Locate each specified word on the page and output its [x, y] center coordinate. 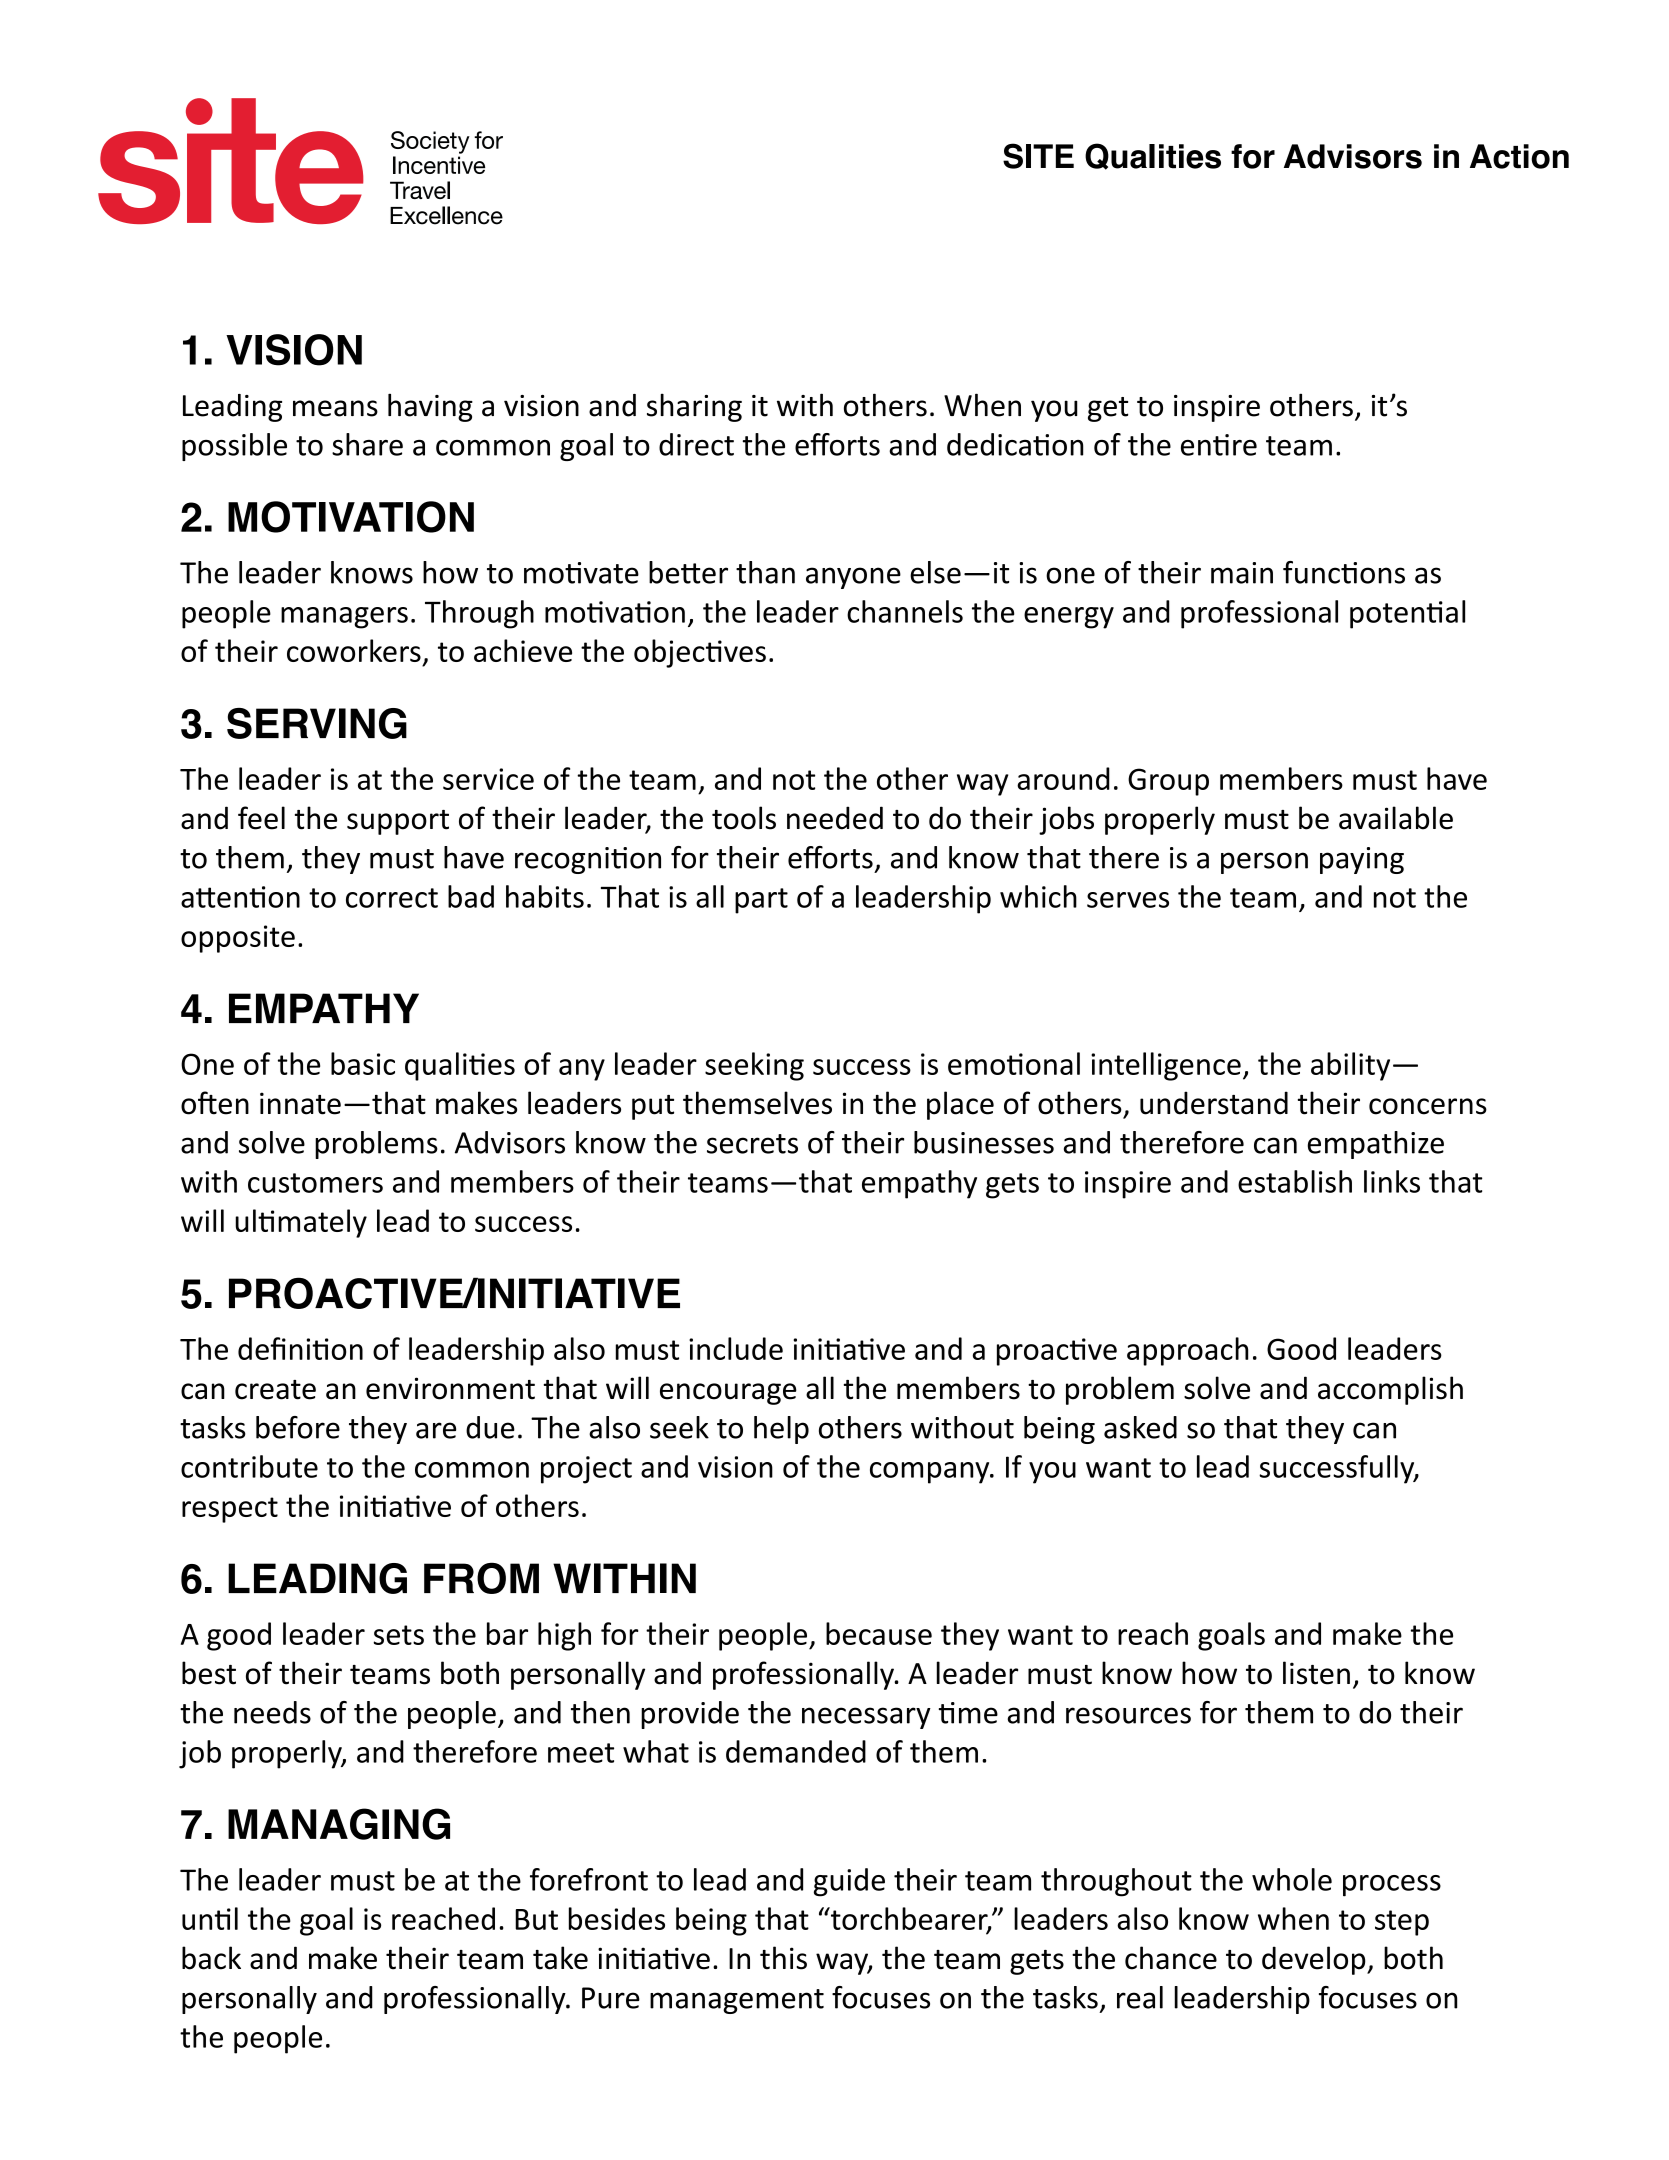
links [1392, 1181]
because [879, 1633]
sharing [694, 407]
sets [398, 1635]
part [761, 901]
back [211, 1958]
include [736, 1348]
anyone [853, 578]
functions [1344, 572]
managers [344, 618]
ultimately [301, 1223]
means [335, 408]
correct [392, 898]
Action [1519, 156]
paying [1362, 860]
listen [1316, 1673]
